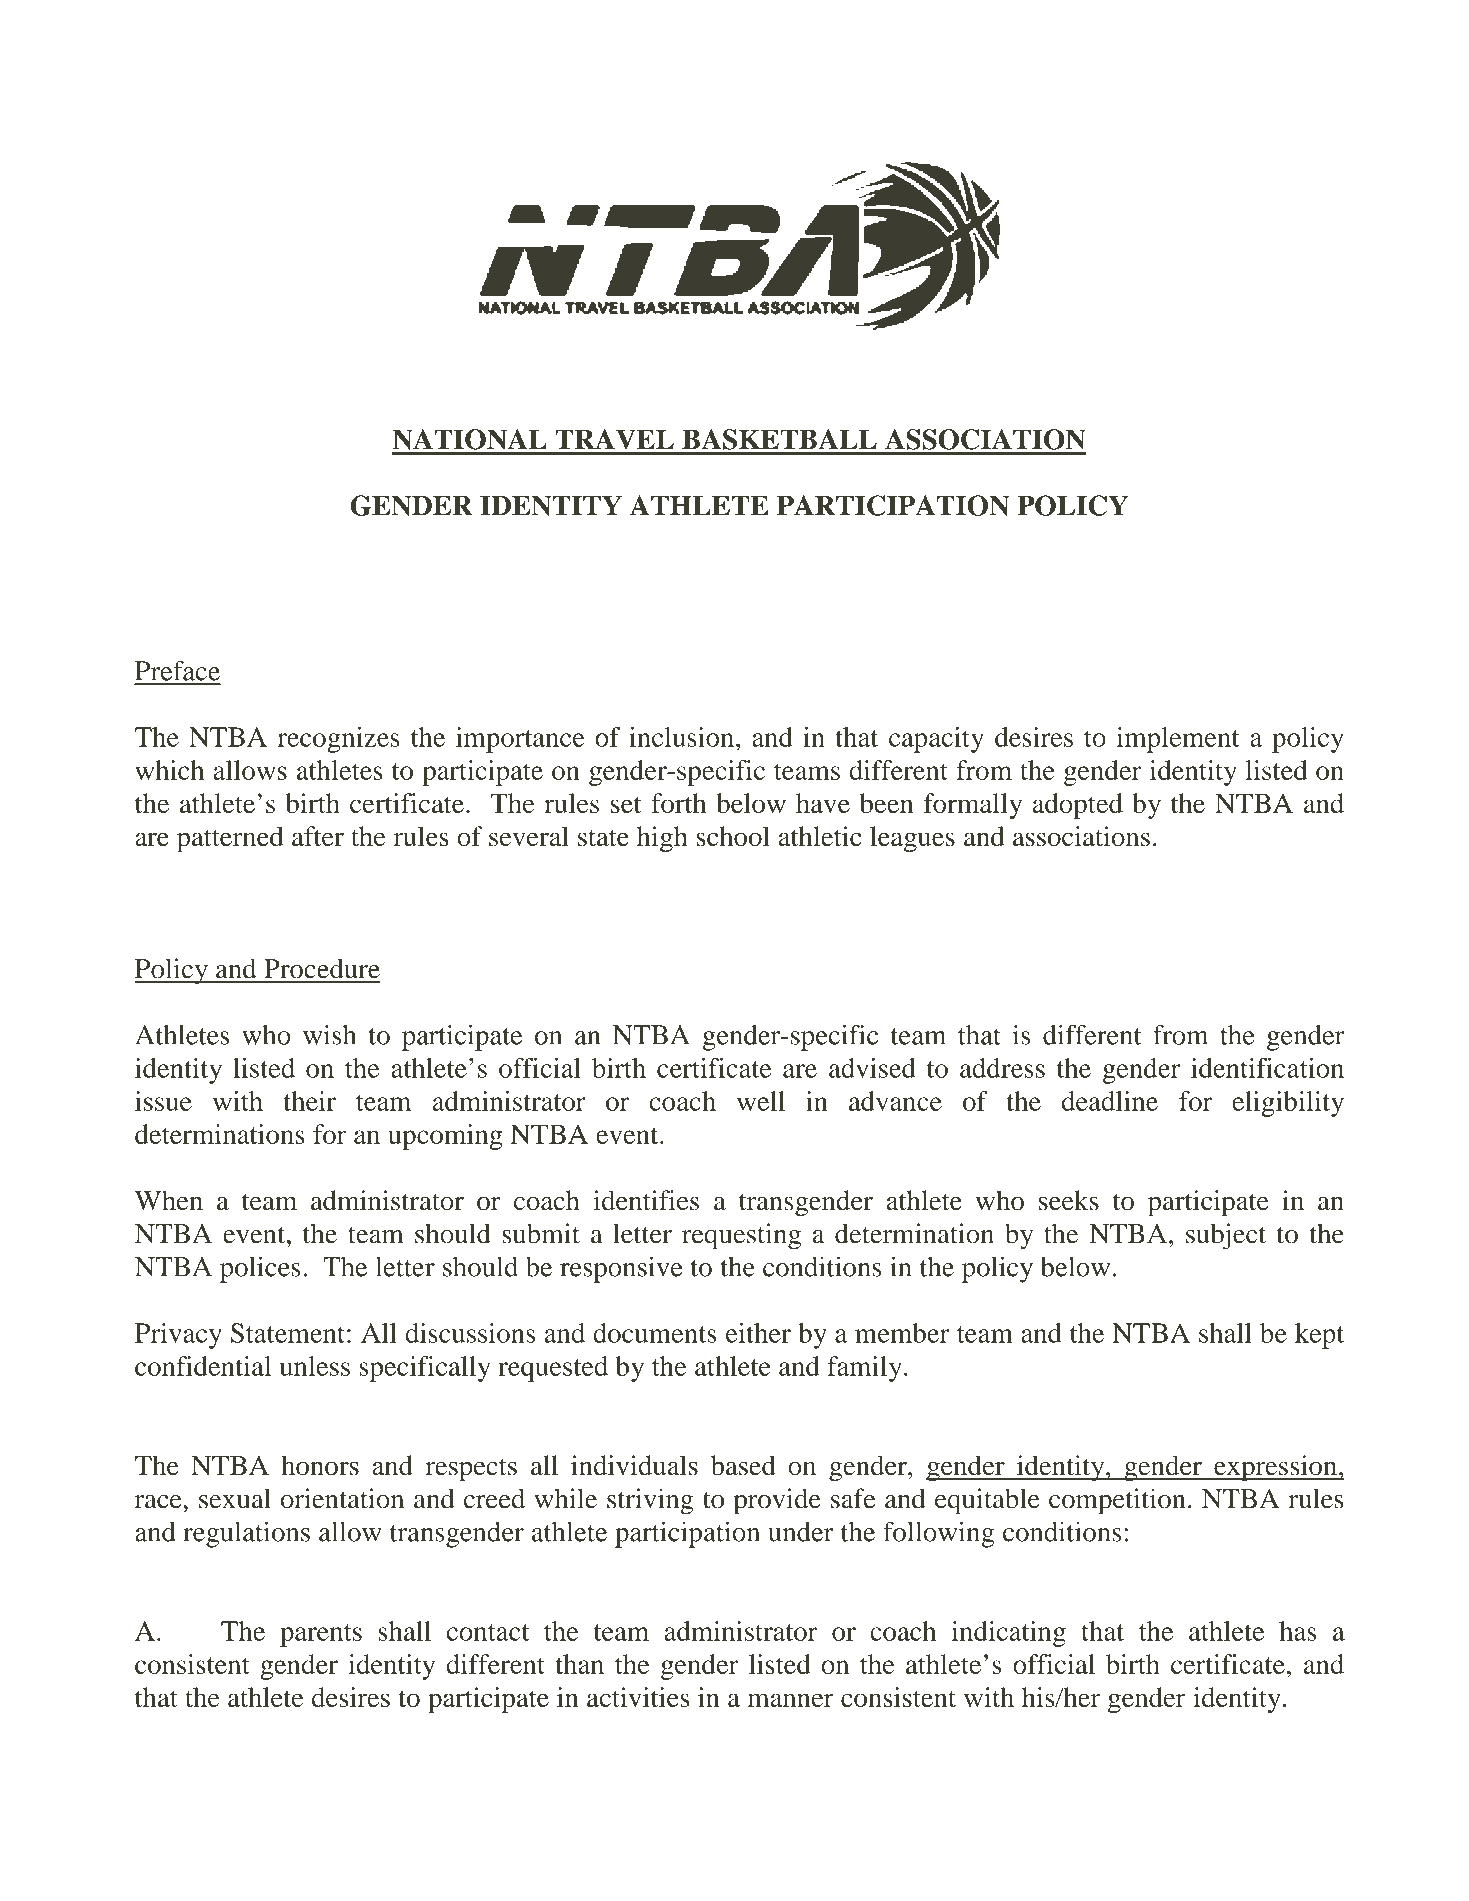 Image resolution: width=1469 pixels, height=1901 pixels. Describe the element at coordinates (1178, 740) in the screenshot. I see `implement` at that location.
